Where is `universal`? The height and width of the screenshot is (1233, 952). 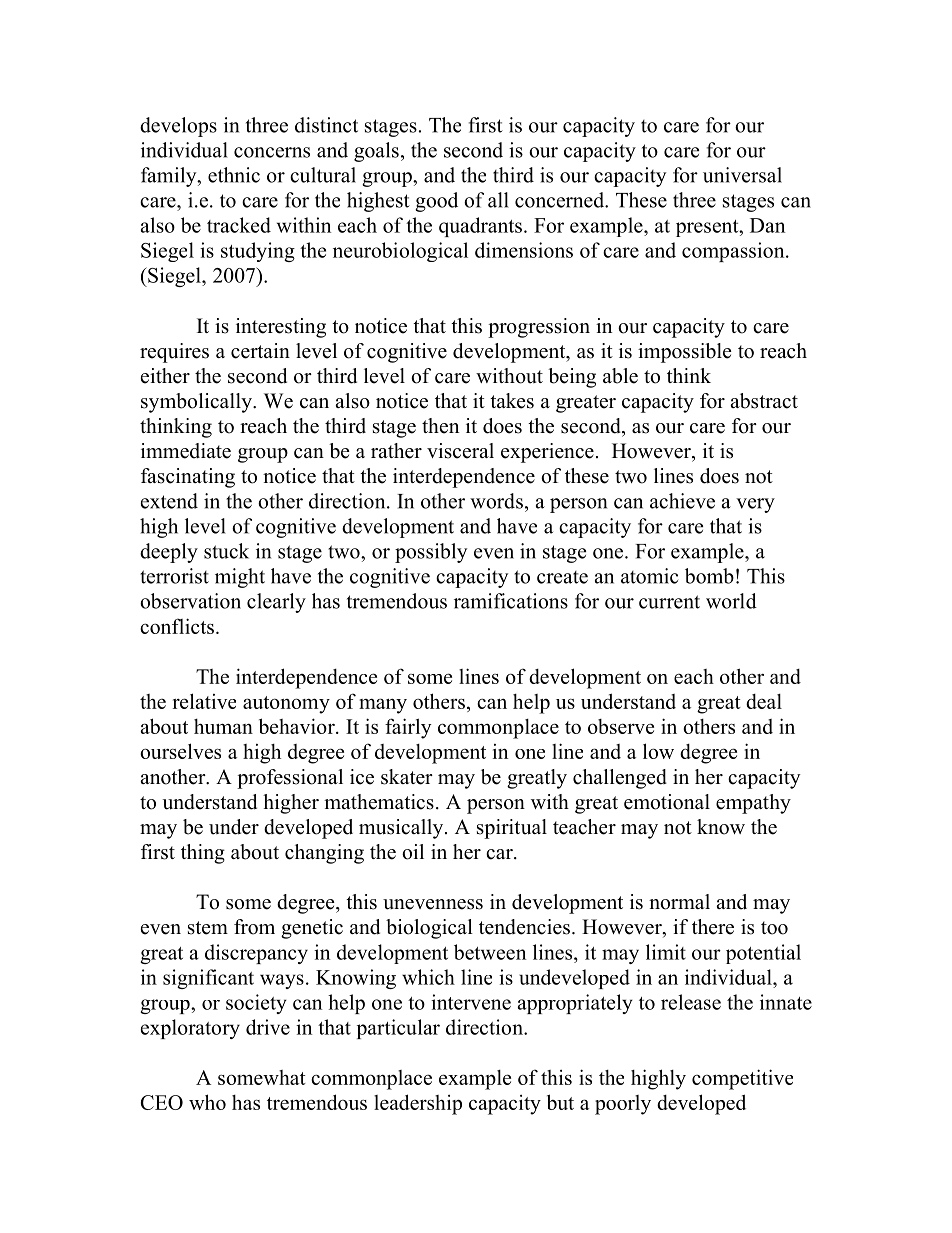
universal is located at coordinates (742, 175).
